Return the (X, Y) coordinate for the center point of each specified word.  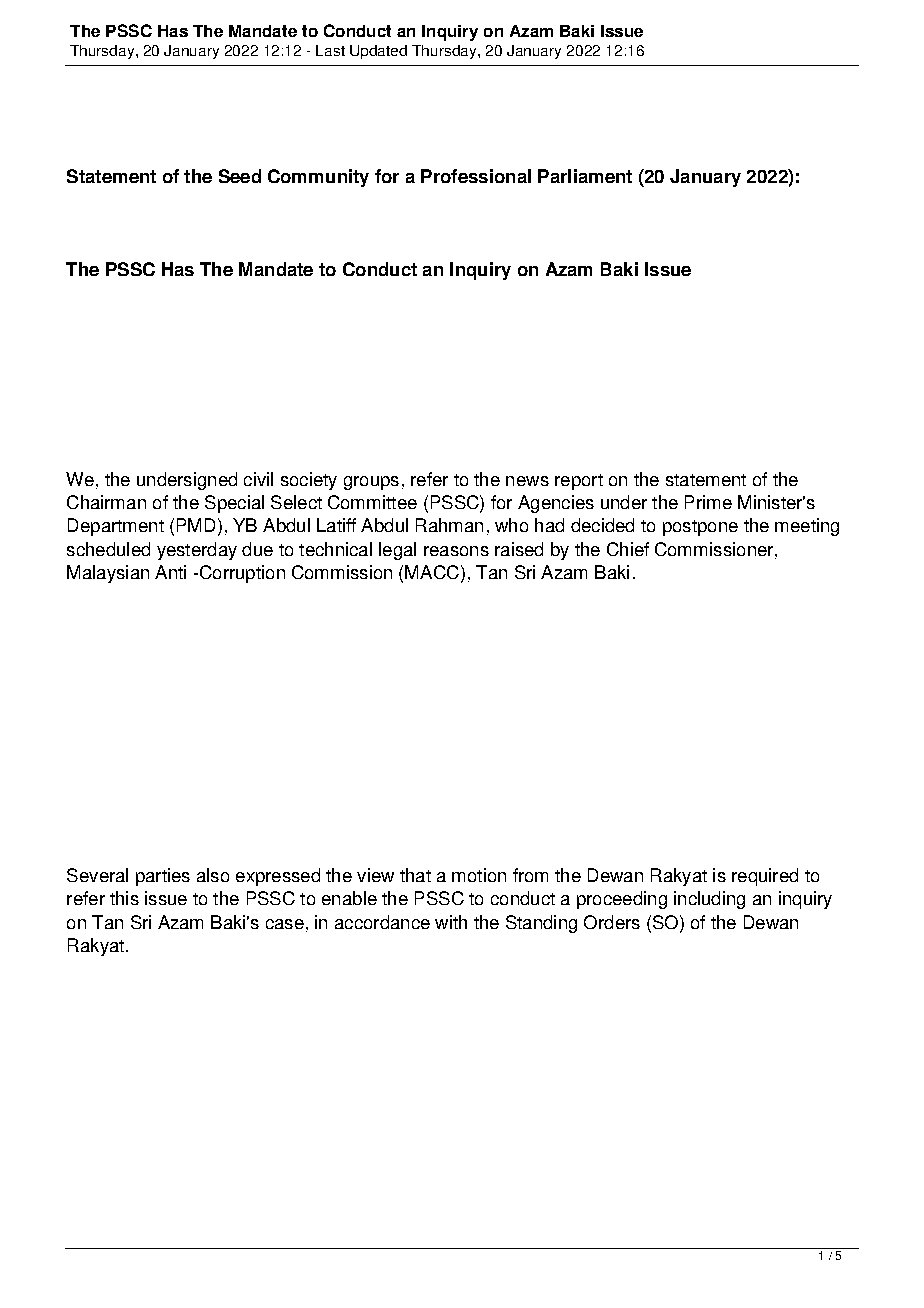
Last (330, 50)
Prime (708, 502)
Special (234, 504)
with (451, 922)
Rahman (449, 525)
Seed (240, 176)
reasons (456, 551)
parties (163, 877)
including (709, 900)
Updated (378, 52)
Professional (476, 176)
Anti (170, 572)
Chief (628, 549)
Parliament (585, 176)
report (579, 482)
